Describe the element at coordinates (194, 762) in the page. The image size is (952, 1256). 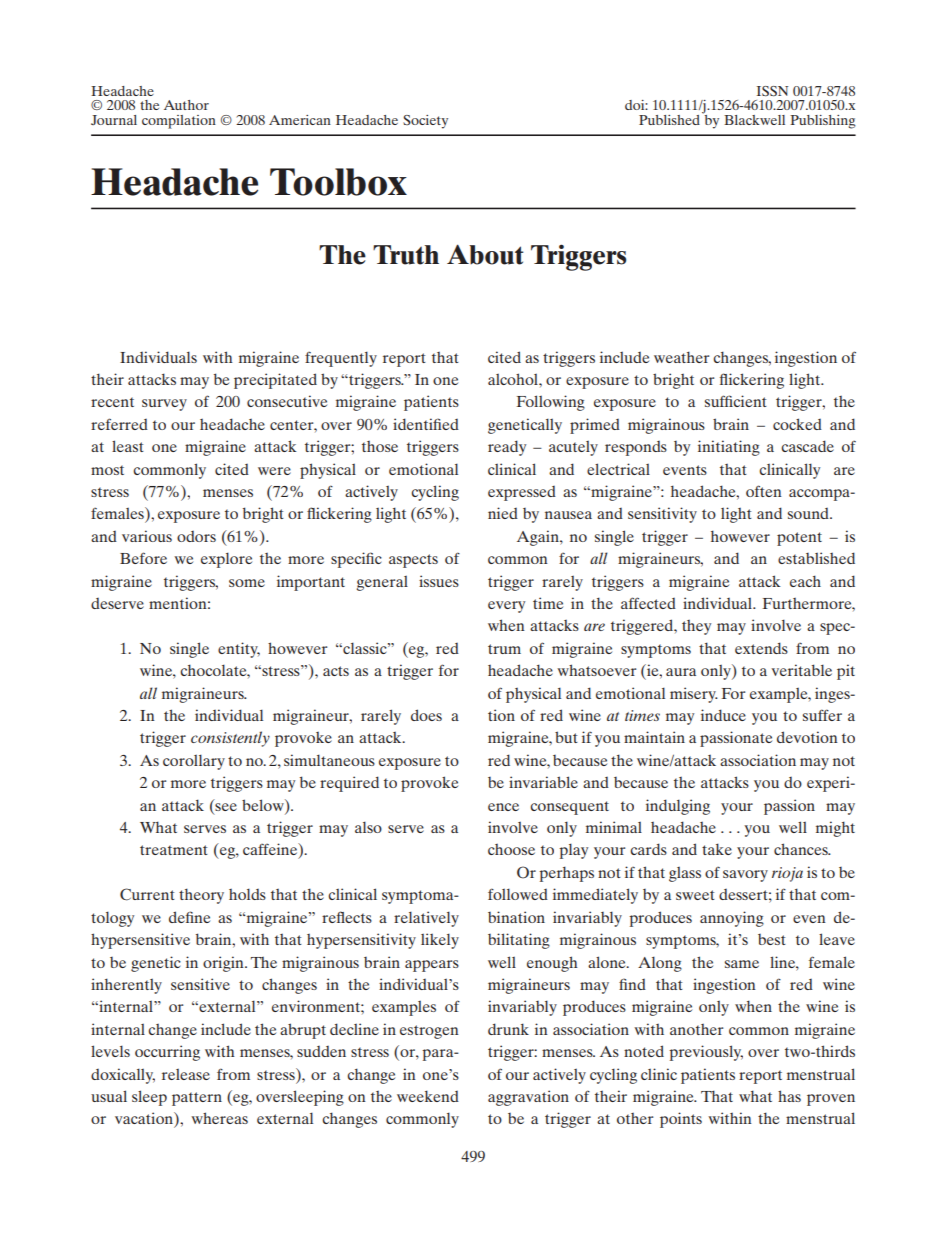
I see `corollary` at that location.
